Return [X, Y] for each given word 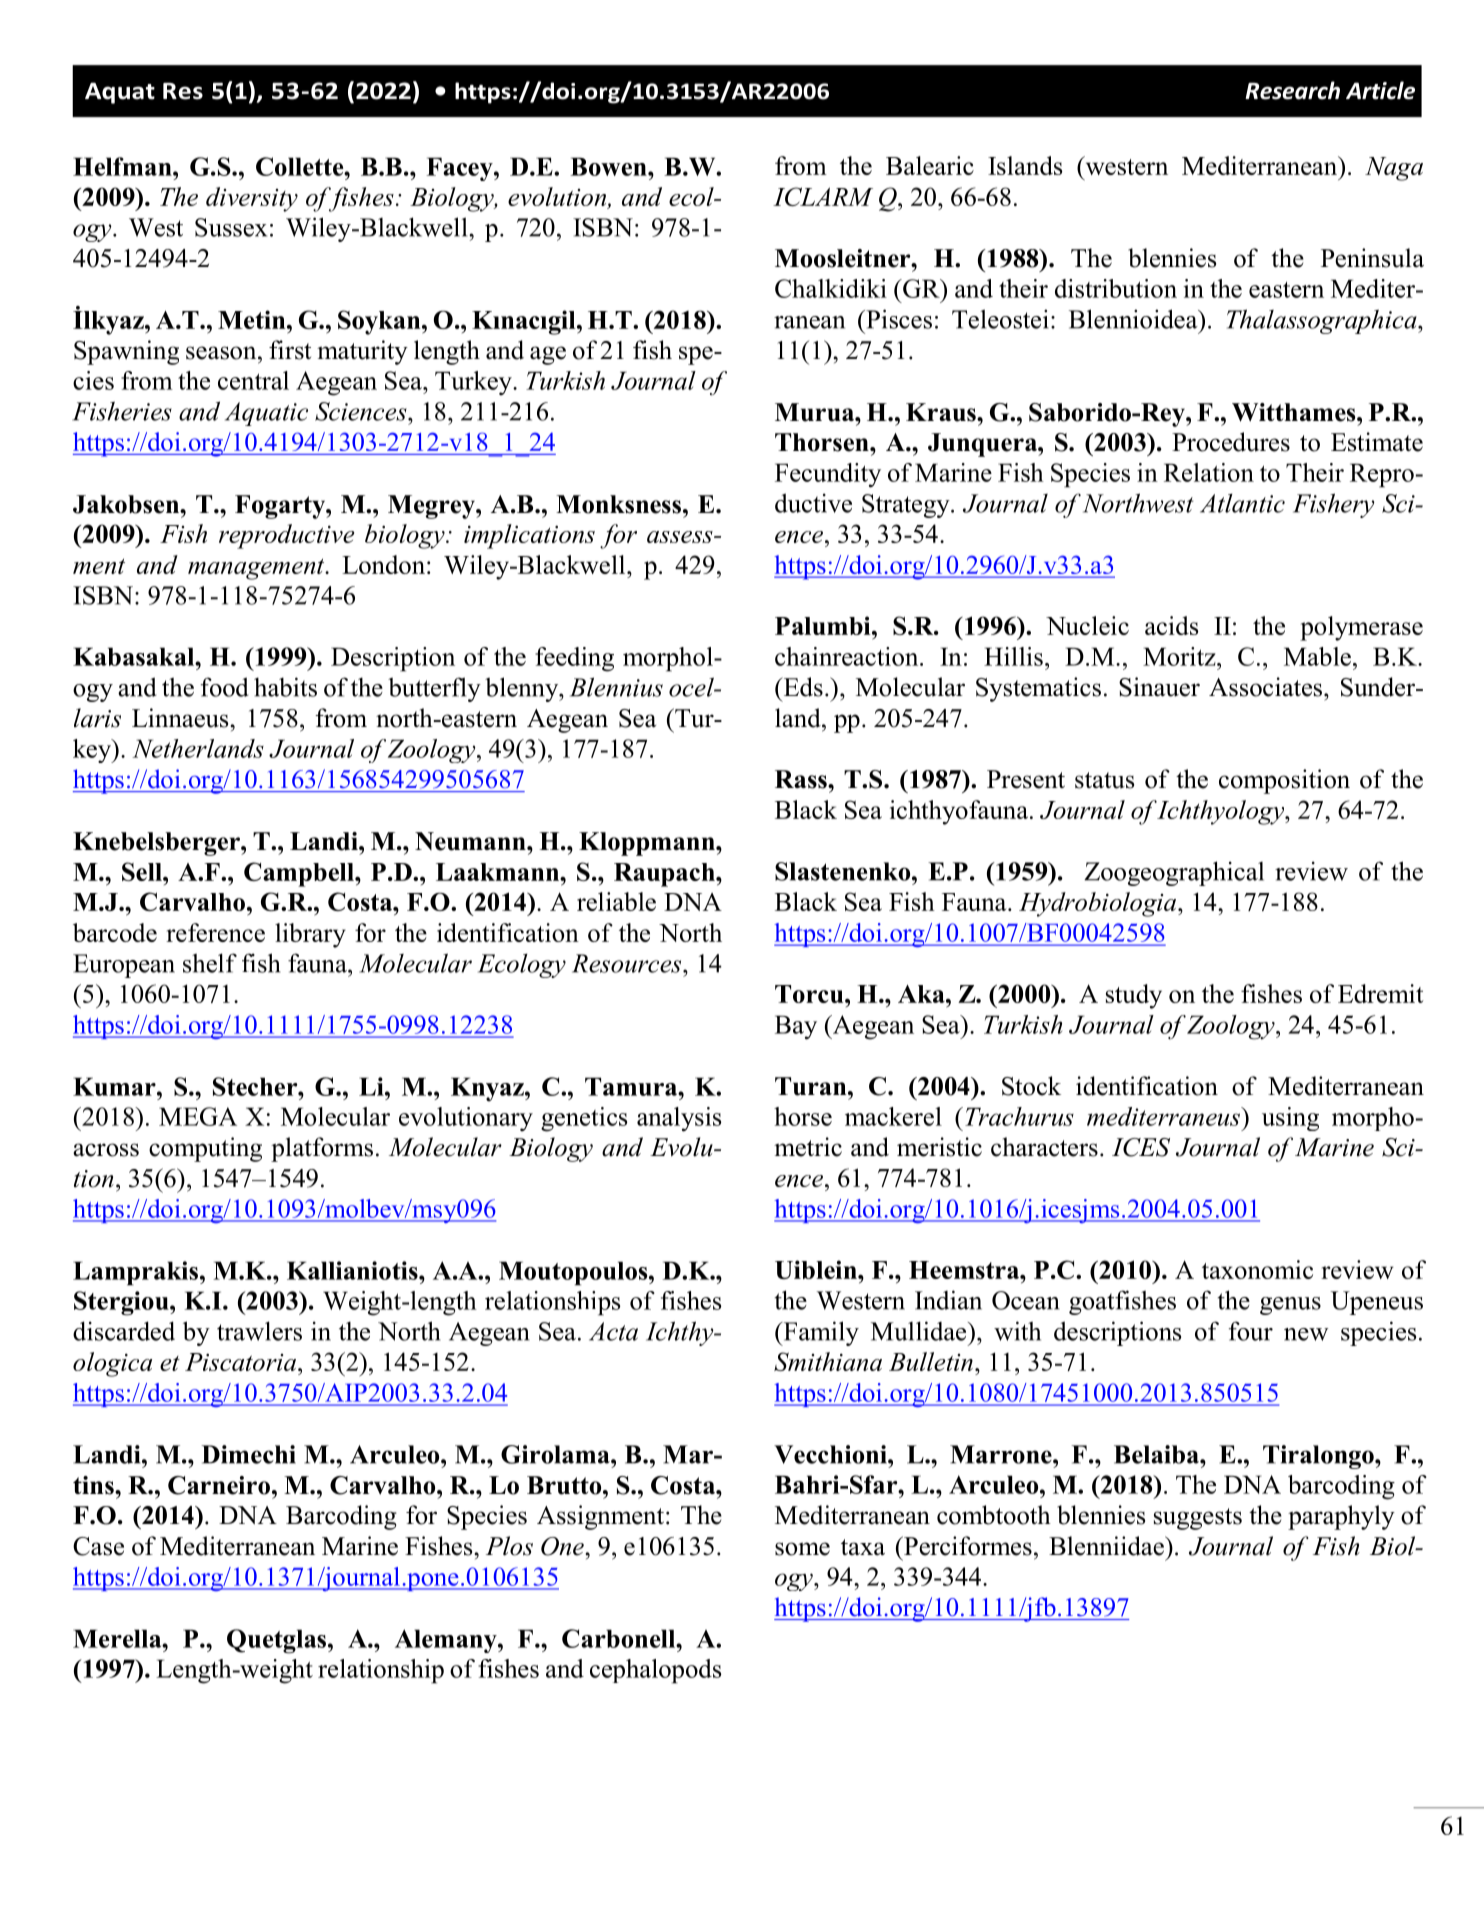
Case [98, 1546]
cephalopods [655, 1671]
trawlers [259, 1331]
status [1104, 780]
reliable [616, 901]
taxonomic [1257, 1269]
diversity [252, 199]
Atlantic [1242, 503]
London [383, 564]
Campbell [300, 874]
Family [820, 1333]
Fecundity [828, 475]
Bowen [609, 166]
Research [1292, 90]
